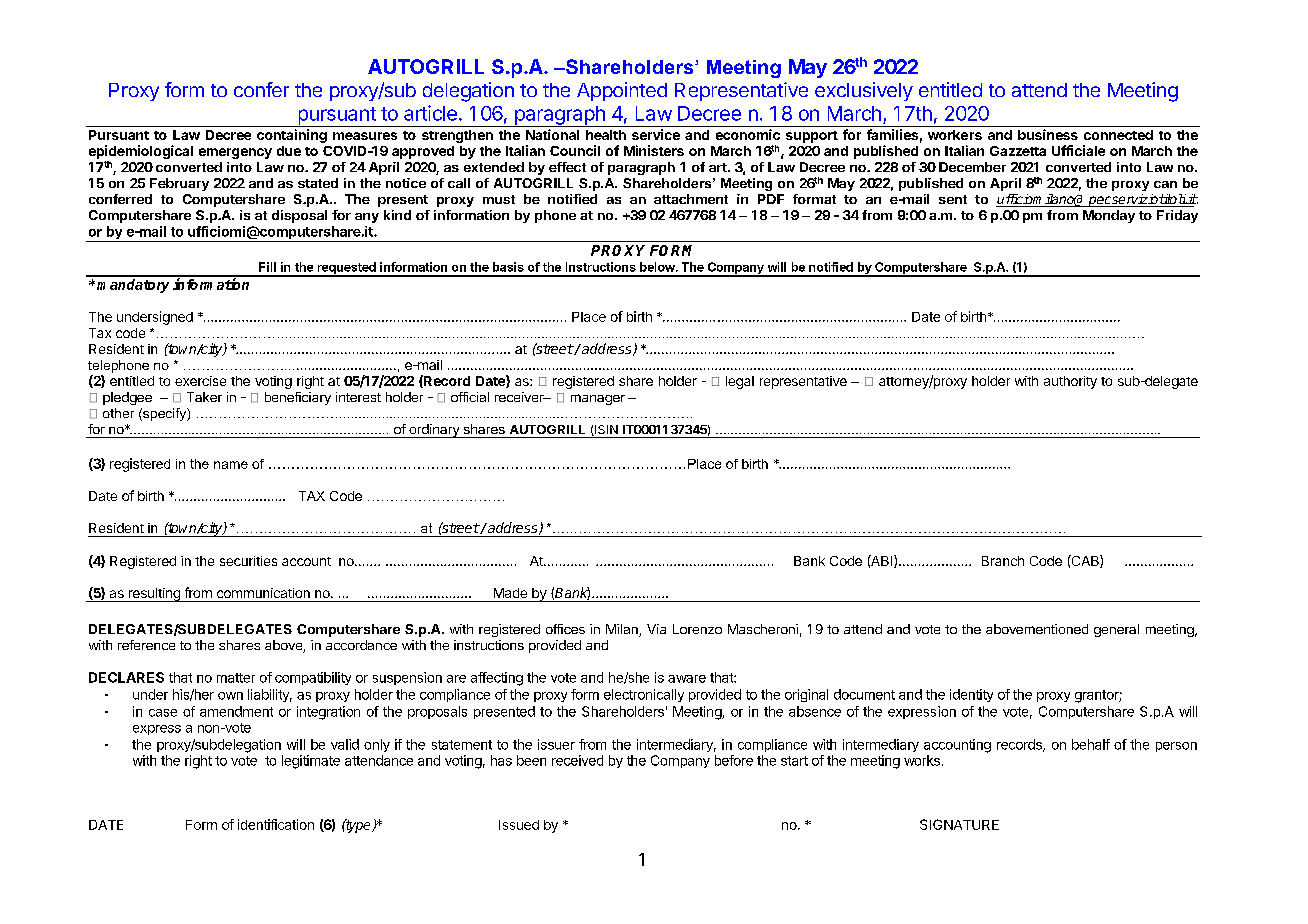 This document has width=1308, height=924. Describe the element at coordinates (267, 267) in the document. I see `Fill` at that location.
